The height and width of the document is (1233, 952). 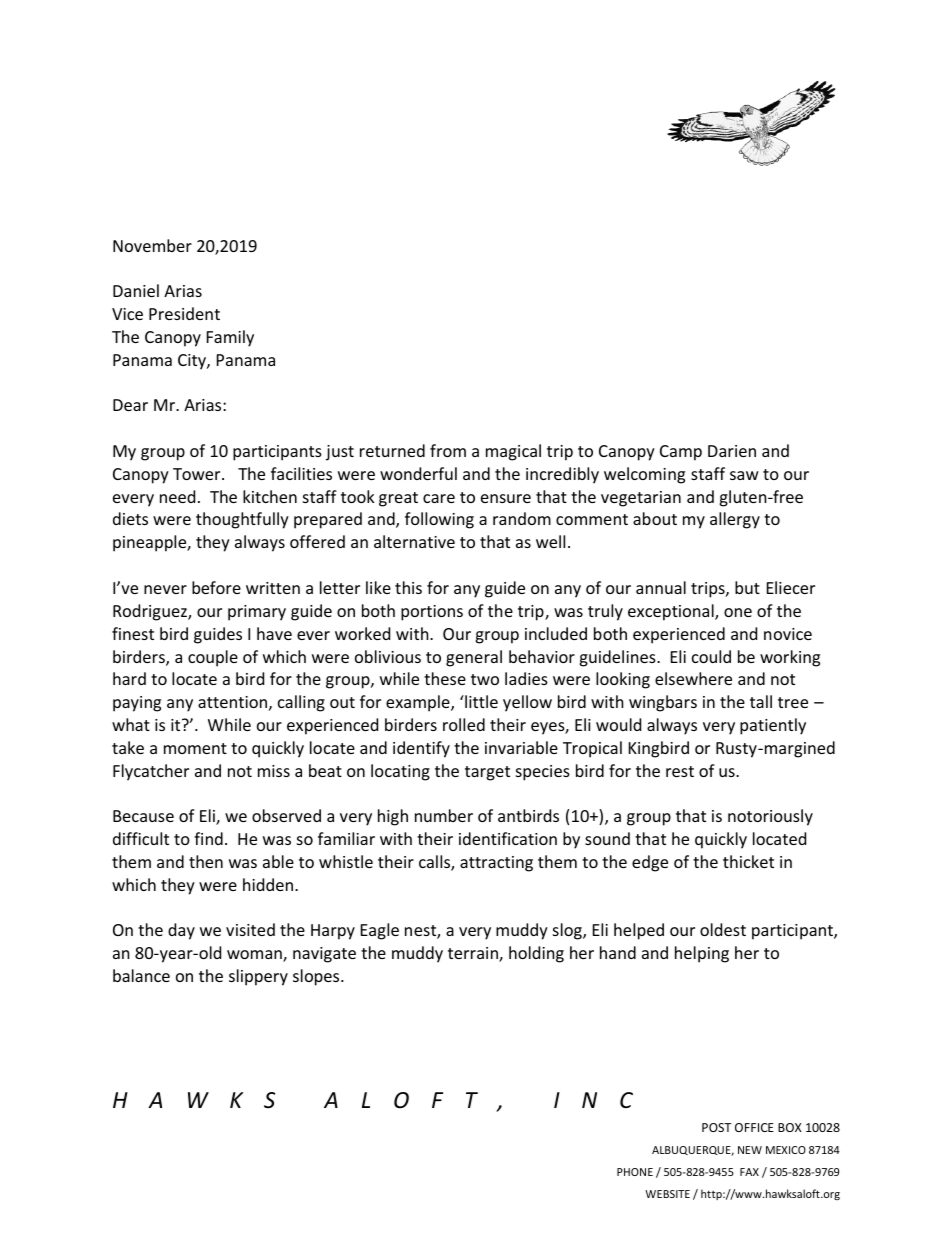 What do you see at coordinates (230, 338) in the document?
I see `Family` at bounding box center [230, 338].
